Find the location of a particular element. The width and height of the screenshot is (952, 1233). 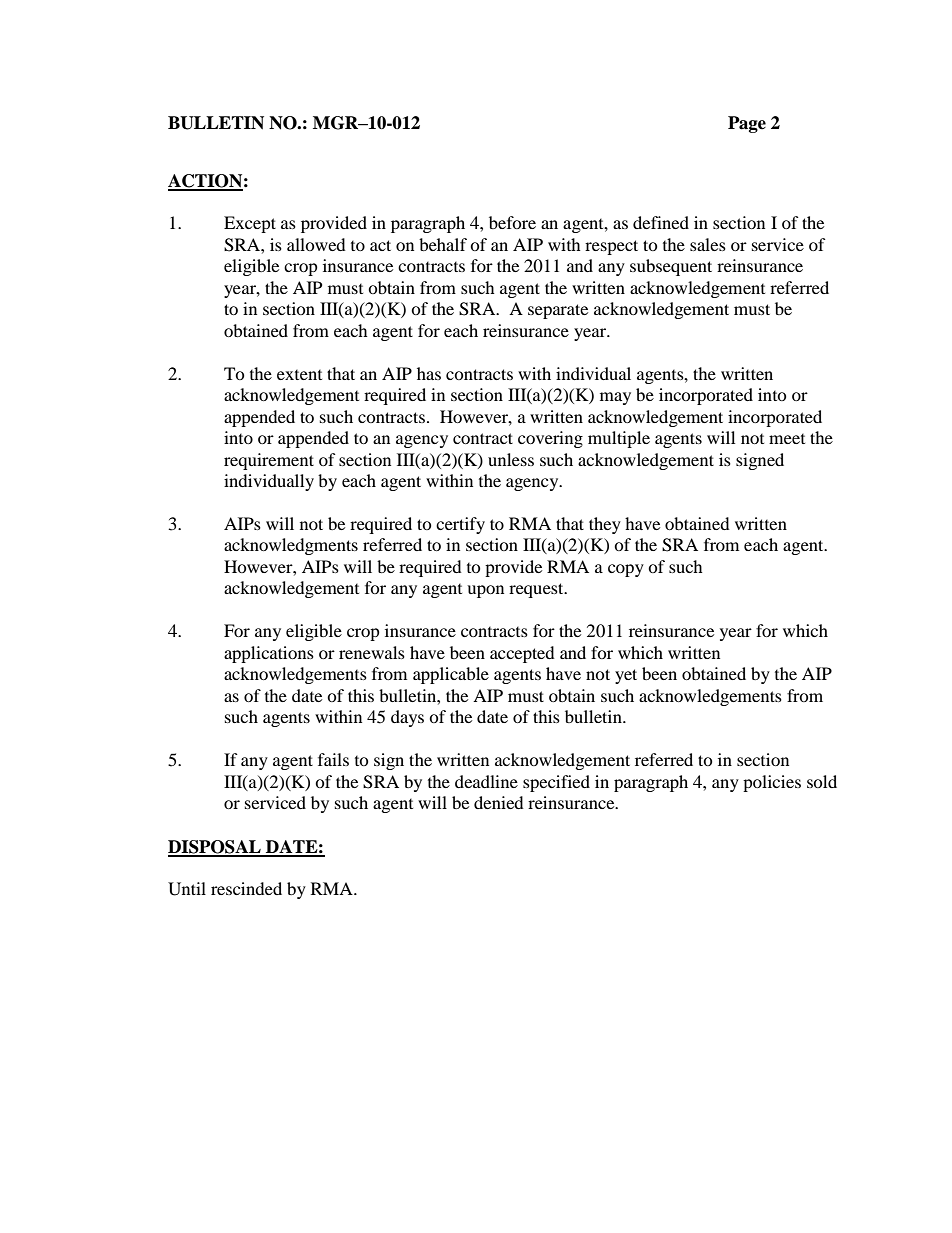

applications is located at coordinates (269, 654).
